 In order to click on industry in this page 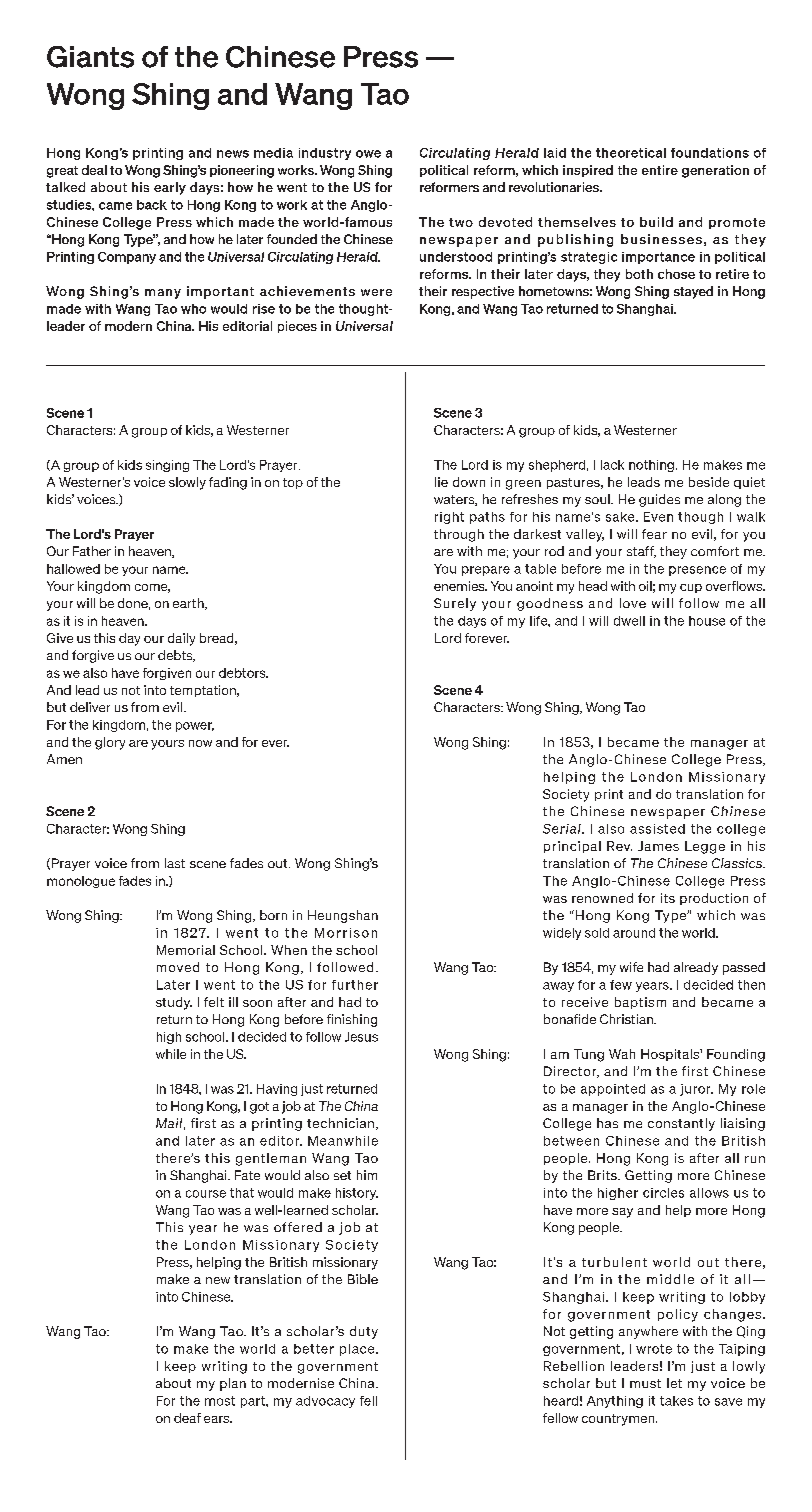, I will do `click(325, 154)`.
